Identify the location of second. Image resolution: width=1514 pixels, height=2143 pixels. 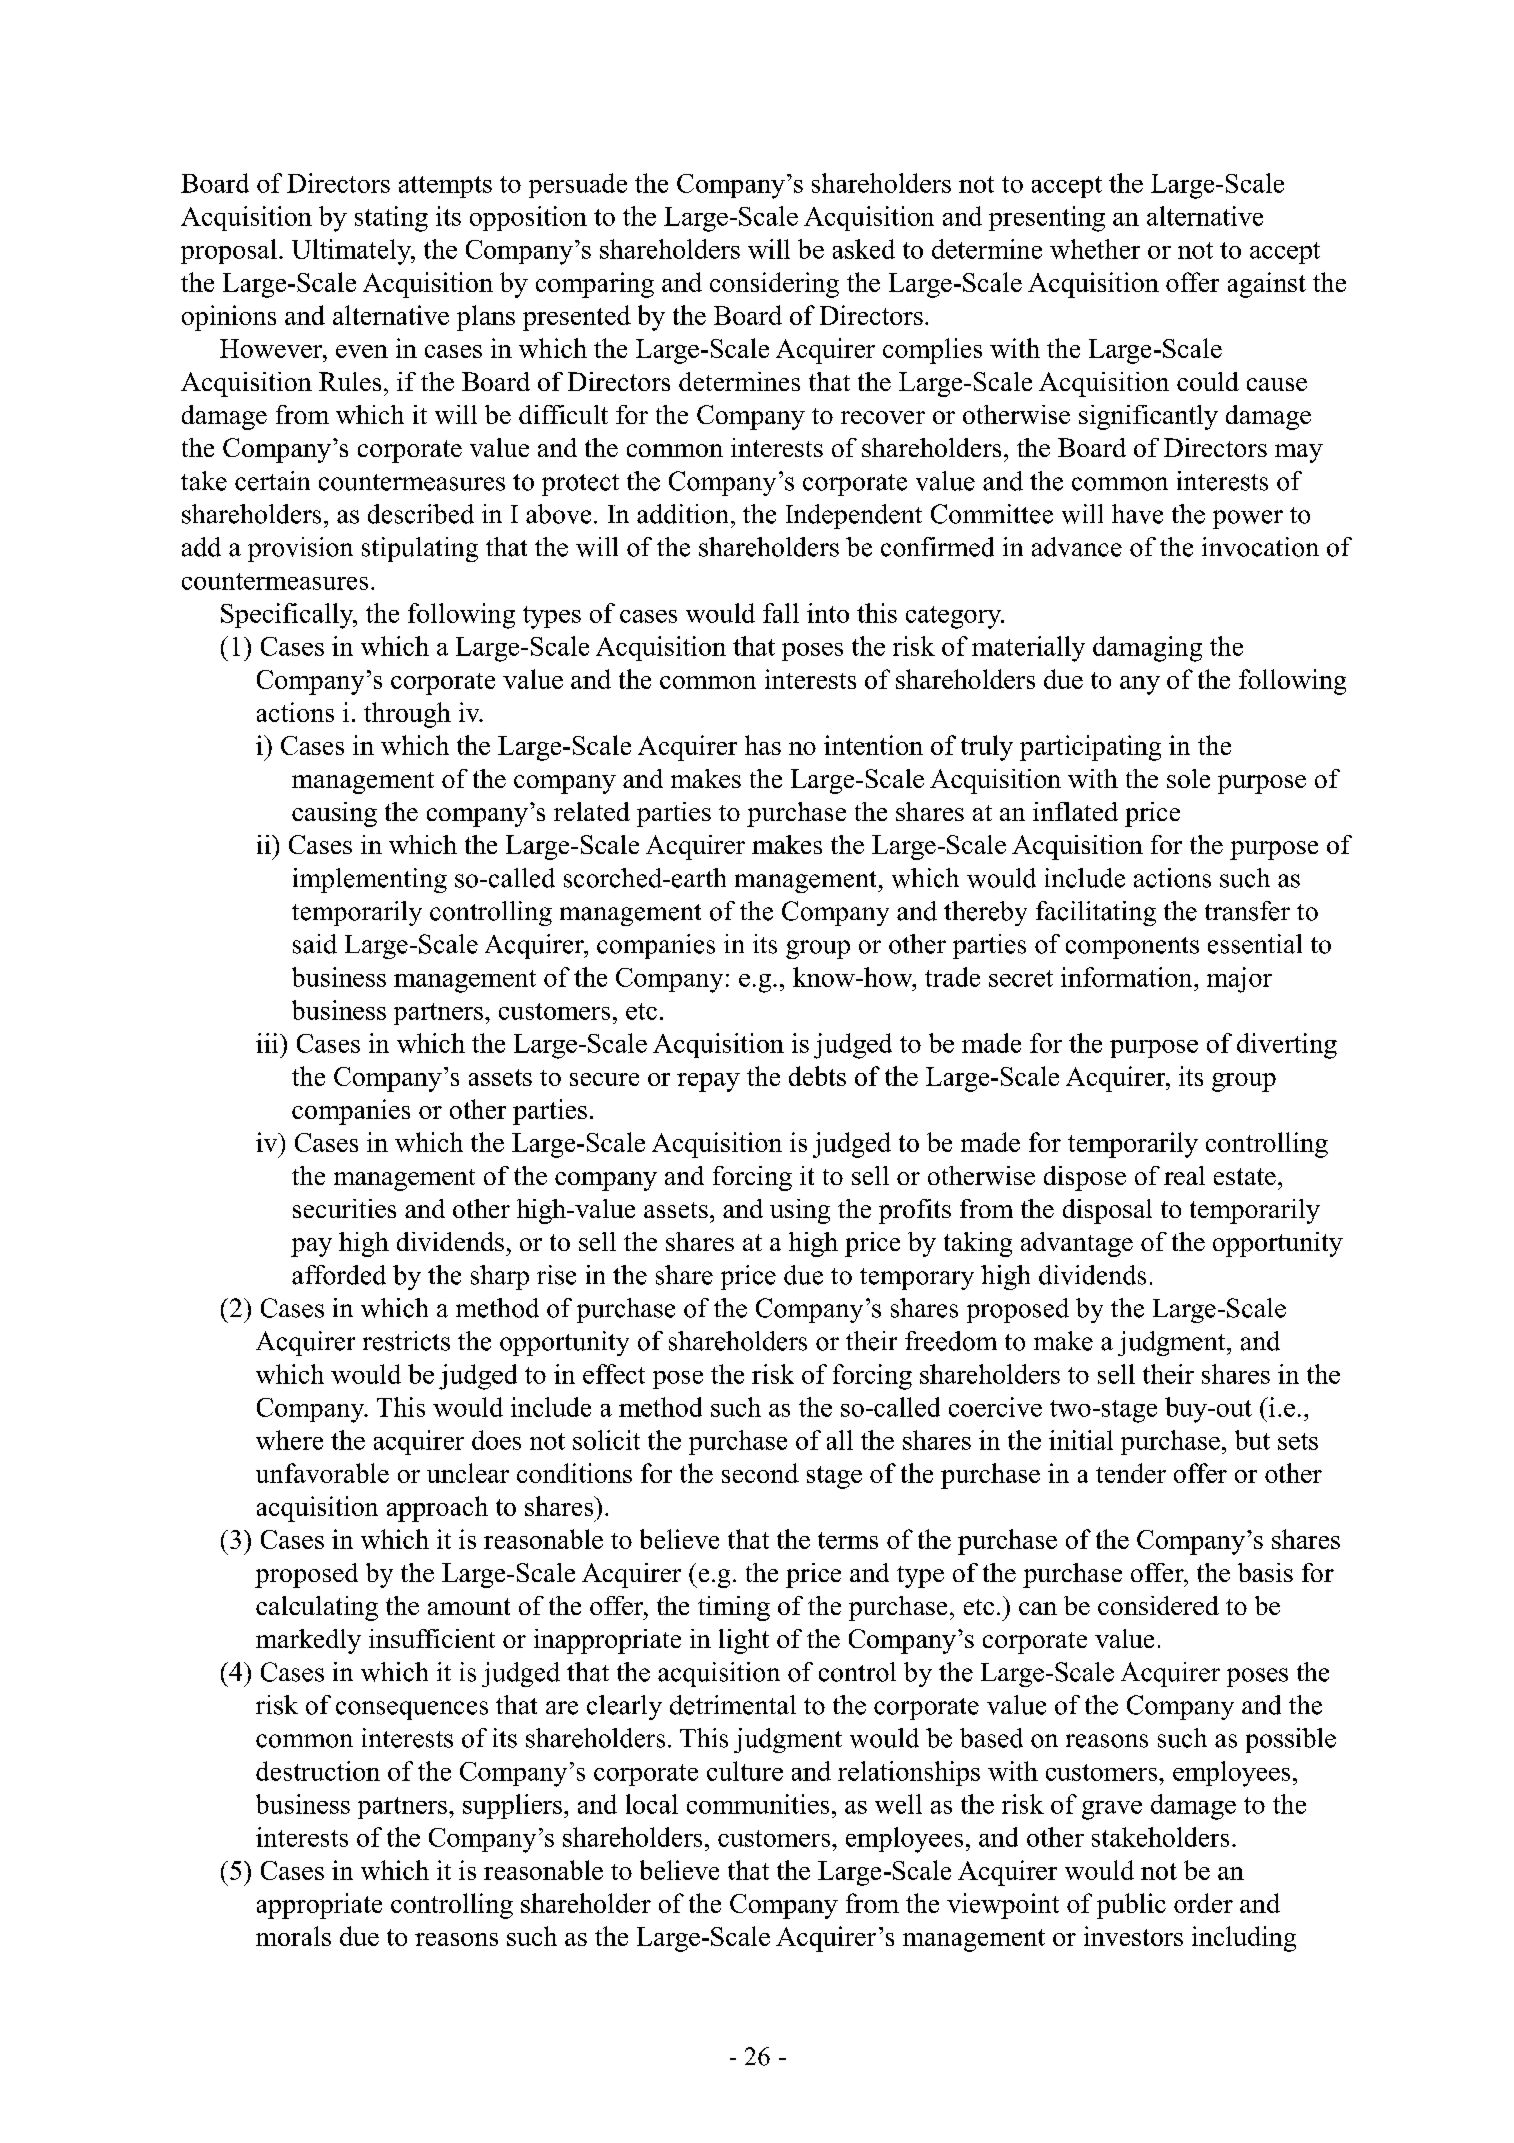
(760, 1473).
